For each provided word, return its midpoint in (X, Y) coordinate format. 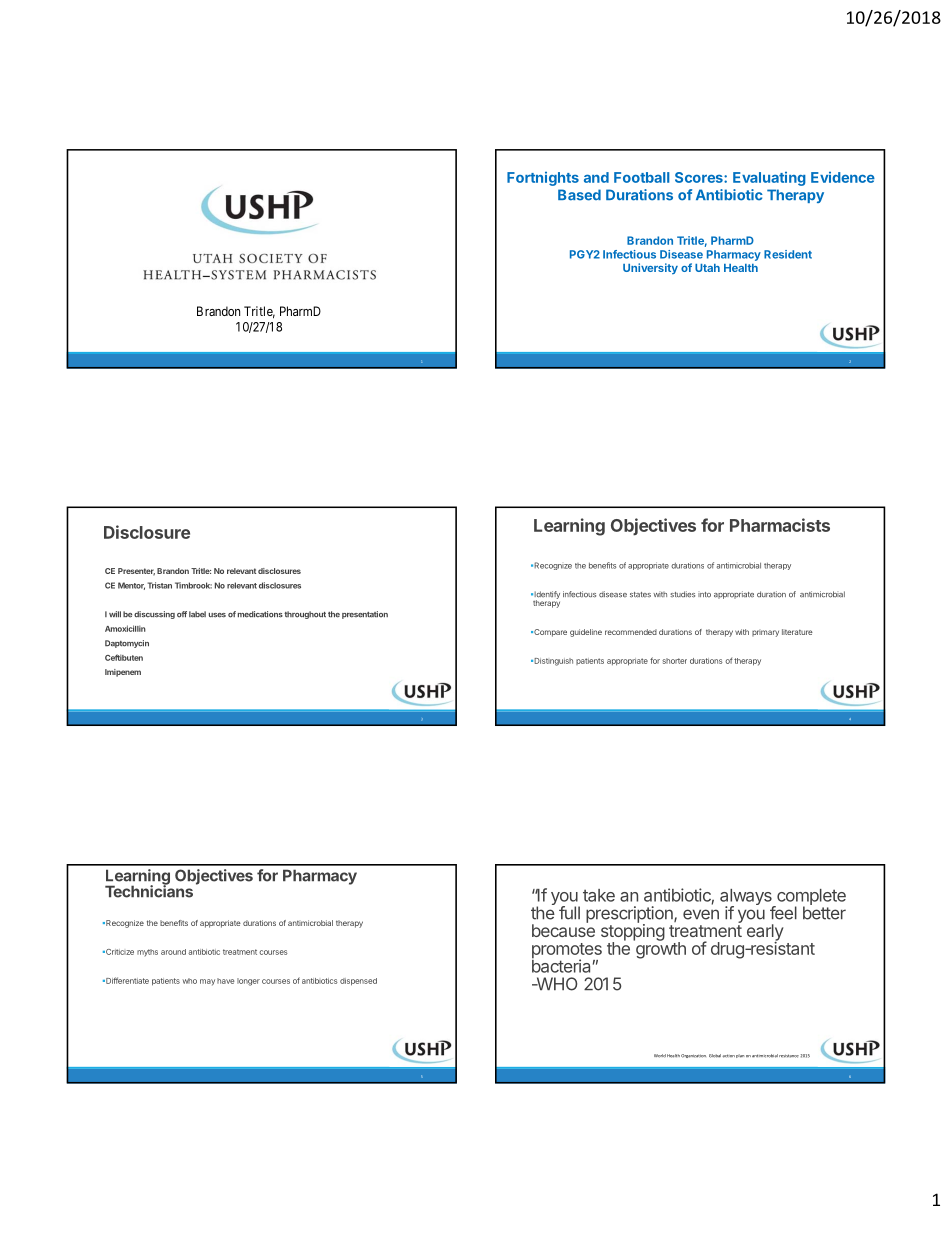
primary (765, 633)
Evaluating (769, 179)
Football (641, 177)
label (197, 614)
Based (579, 195)
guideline (586, 633)
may (207, 982)
